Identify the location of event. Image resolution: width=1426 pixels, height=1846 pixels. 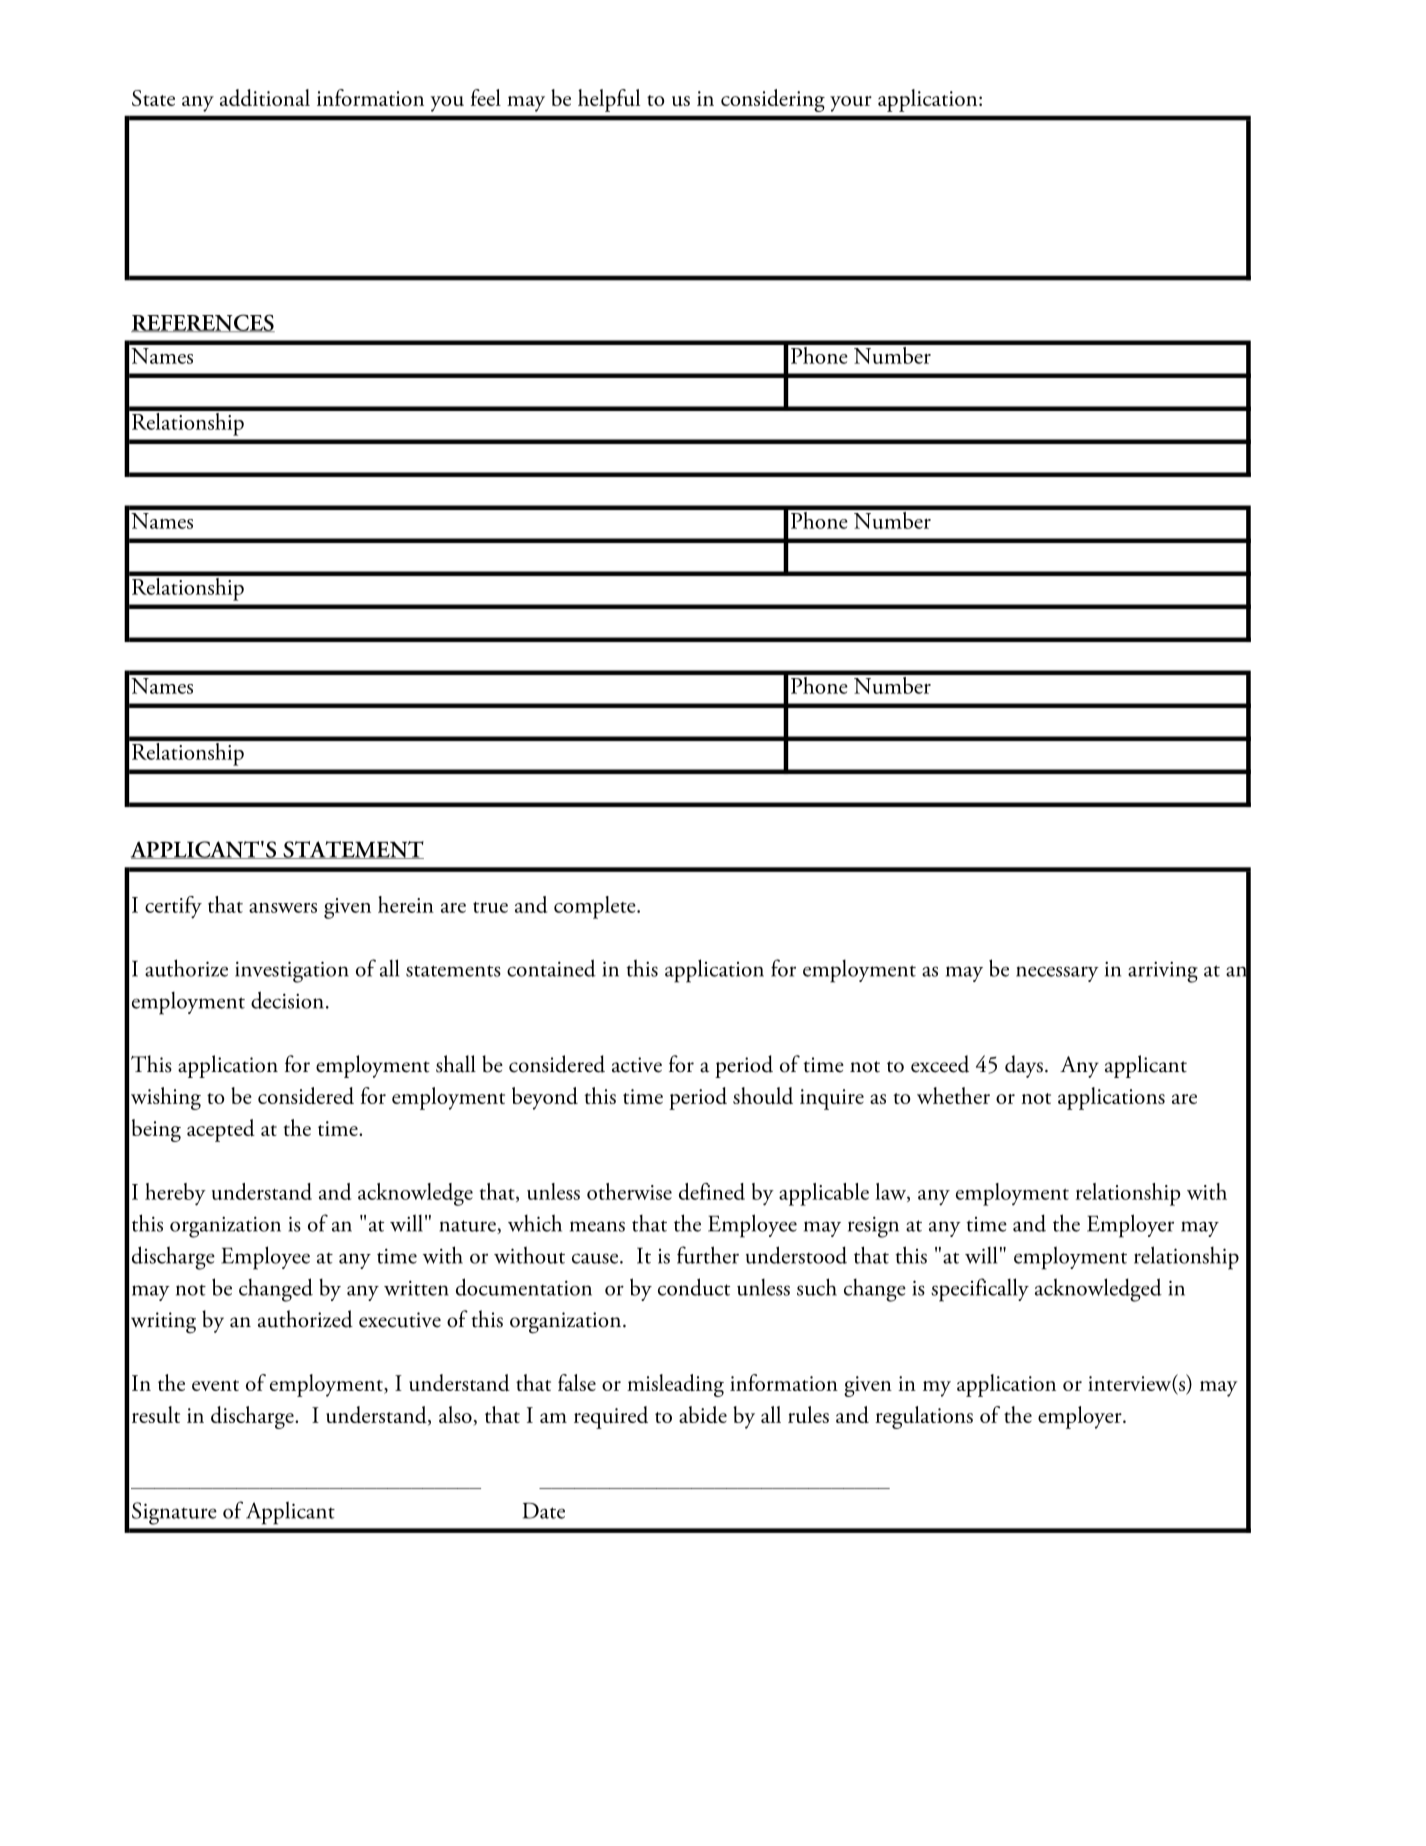
(215, 1385).
